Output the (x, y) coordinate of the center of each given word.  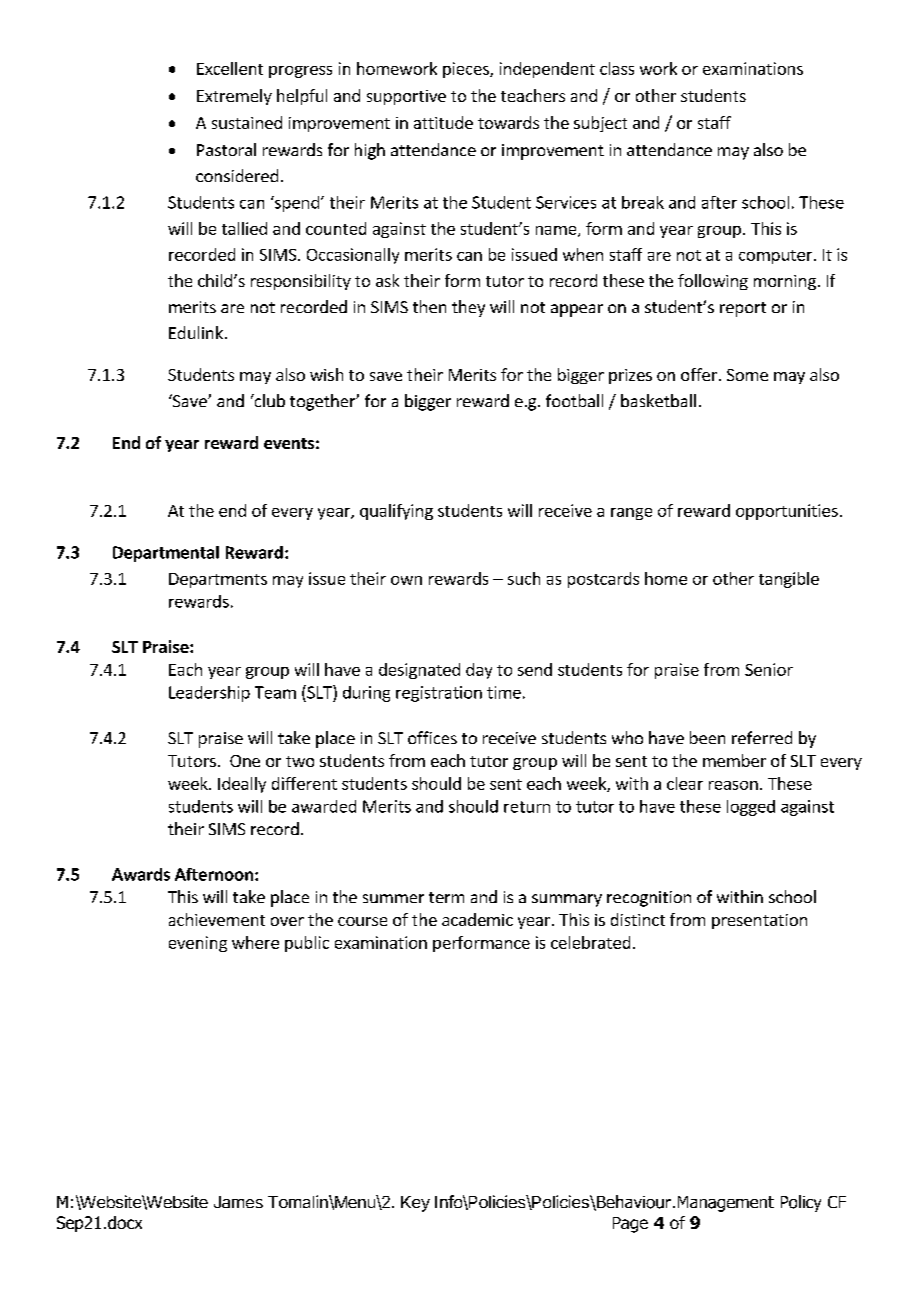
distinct (638, 919)
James (238, 1202)
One (245, 761)
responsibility (301, 282)
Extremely (234, 97)
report (743, 309)
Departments (218, 580)
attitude (443, 122)
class (617, 68)
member (734, 760)
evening (198, 944)
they (468, 308)
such (524, 578)
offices (432, 737)
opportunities (787, 512)
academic (477, 919)
